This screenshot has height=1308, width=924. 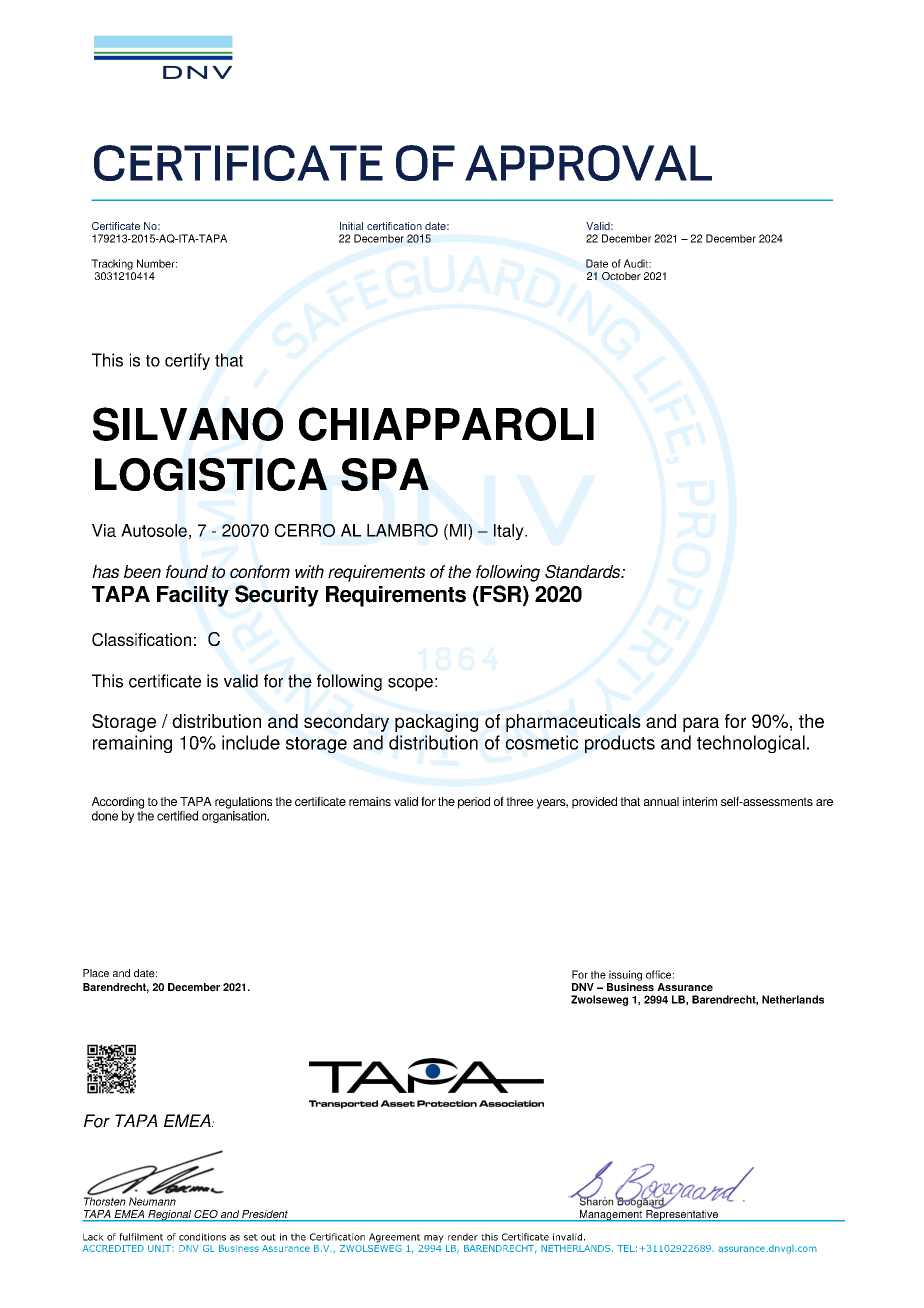 I want to click on October, so click(x=621, y=276).
